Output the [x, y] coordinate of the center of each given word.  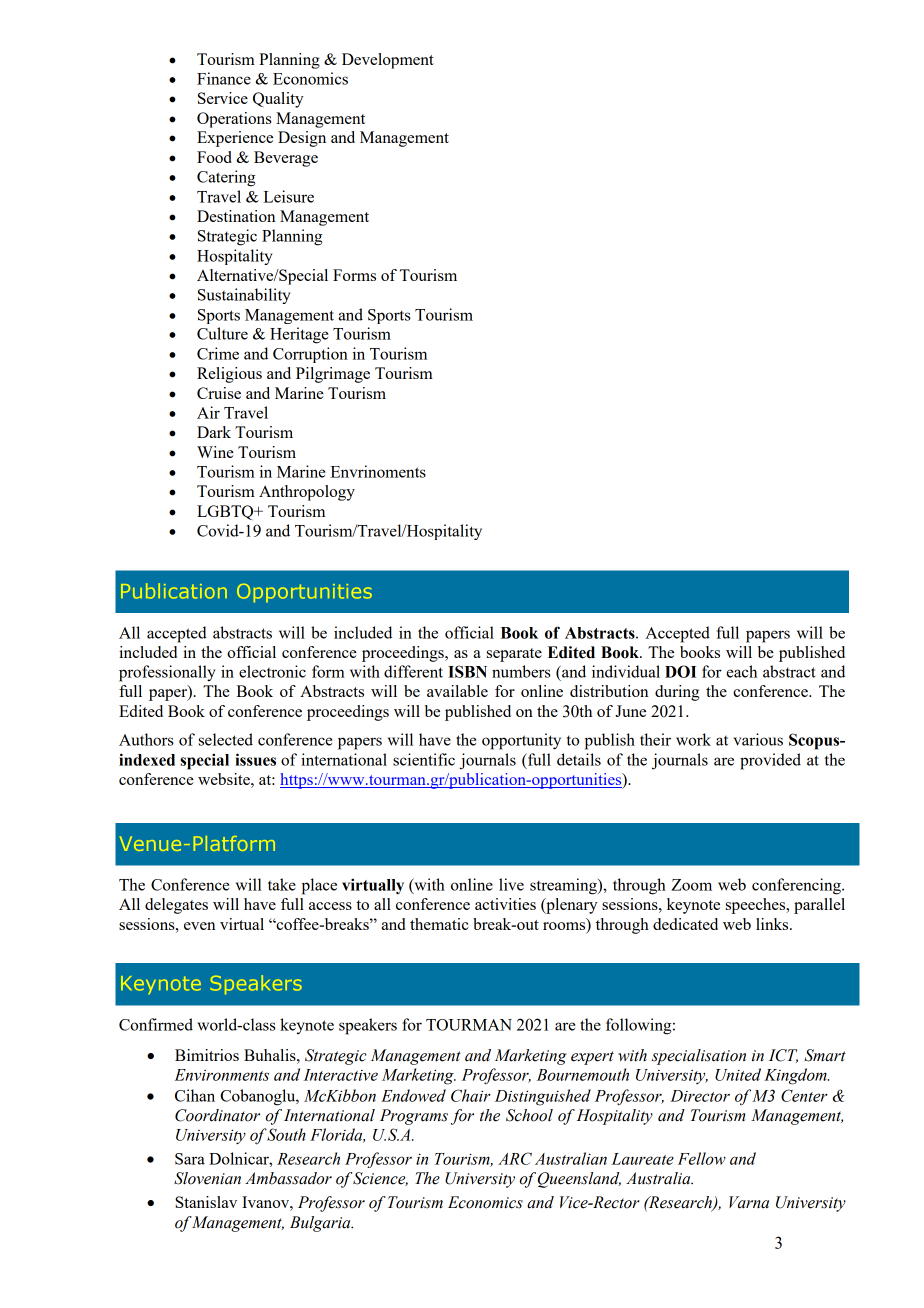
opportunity [521, 741]
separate [514, 655]
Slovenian [207, 1178]
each [741, 671]
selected [226, 739]
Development [388, 61]
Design [302, 139]
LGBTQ [226, 512]
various [758, 739]
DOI [680, 671]
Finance [224, 78]
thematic [439, 924]
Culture [222, 333]
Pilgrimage [333, 375]
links [773, 924]
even [199, 926]
